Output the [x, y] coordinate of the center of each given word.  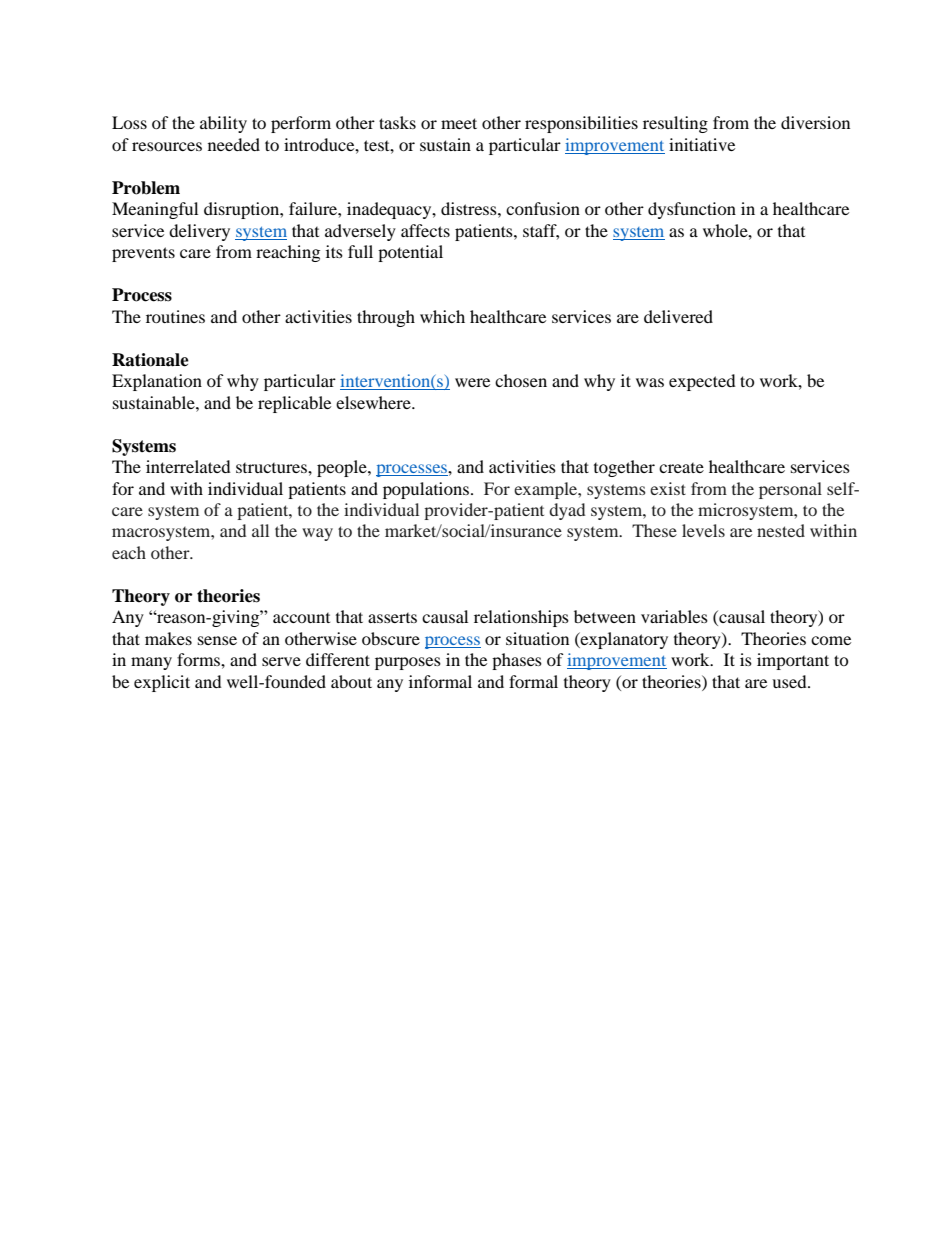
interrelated [188, 466]
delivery [199, 232]
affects [425, 230]
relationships [521, 618]
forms [199, 659]
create [681, 468]
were [472, 382]
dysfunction [692, 210]
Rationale [150, 360]
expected [702, 382]
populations [427, 490]
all [260, 530]
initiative [702, 144]
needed [234, 144]
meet [459, 123]
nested [781, 530]
